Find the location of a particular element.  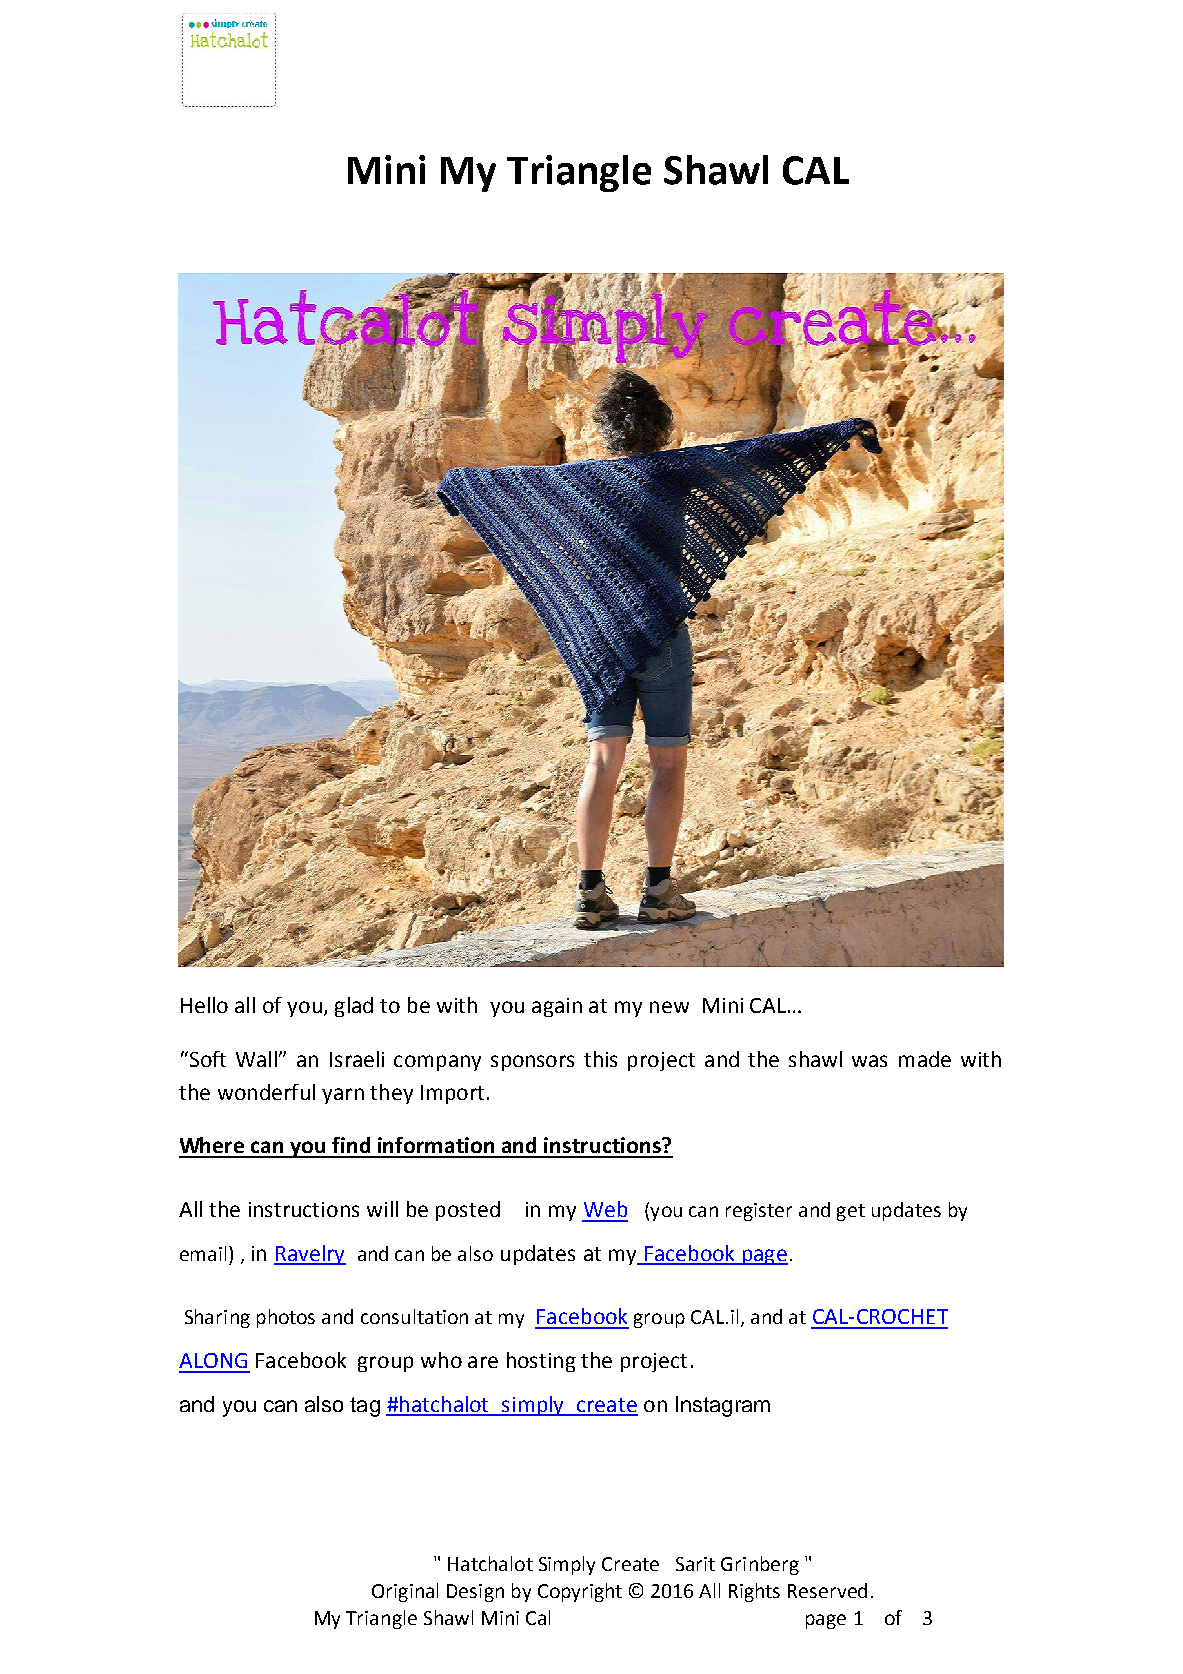

Reserved is located at coordinates (827, 1590).
